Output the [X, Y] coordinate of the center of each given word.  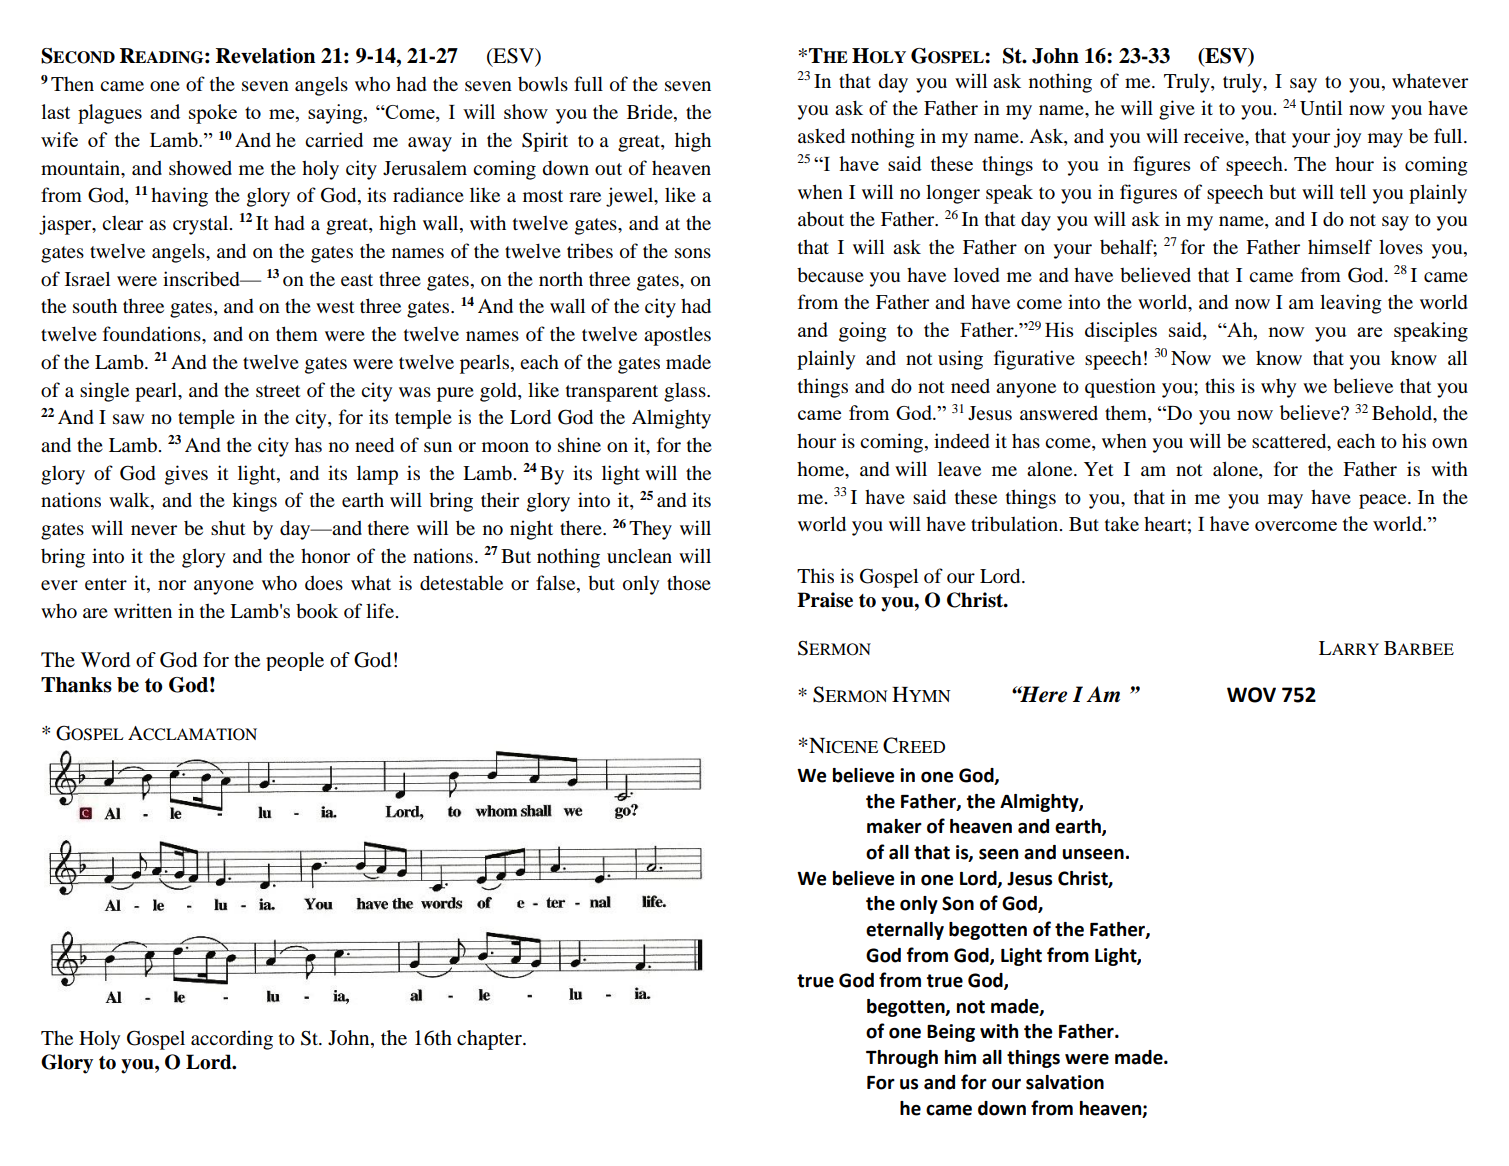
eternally [905, 931]
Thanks [76, 685]
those [689, 583]
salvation [1065, 1082]
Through [902, 1059]
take [1122, 523]
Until [1321, 108]
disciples [1121, 332]
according [232, 1040]
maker [894, 826]
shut [228, 527]
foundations [153, 334]
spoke [213, 114]
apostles [677, 336]
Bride [651, 113]
